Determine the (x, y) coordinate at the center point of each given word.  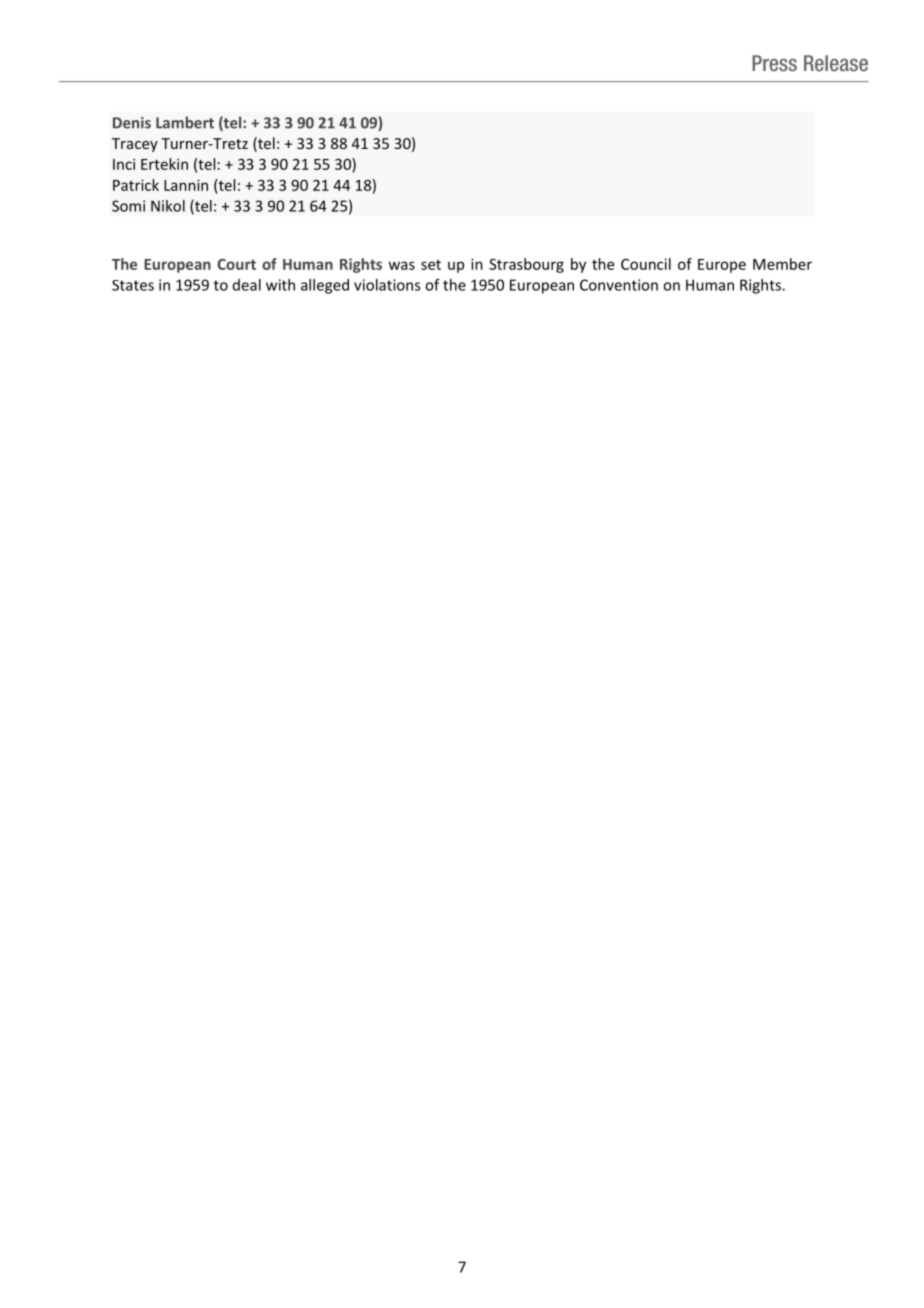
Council (646, 264)
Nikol (168, 206)
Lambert (185, 122)
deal (247, 285)
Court (236, 264)
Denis (132, 123)
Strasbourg (526, 265)
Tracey (135, 145)
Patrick (136, 185)
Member (782, 264)
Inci (124, 164)
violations (387, 285)
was (402, 265)
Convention (619, 285)
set (431, 265)
